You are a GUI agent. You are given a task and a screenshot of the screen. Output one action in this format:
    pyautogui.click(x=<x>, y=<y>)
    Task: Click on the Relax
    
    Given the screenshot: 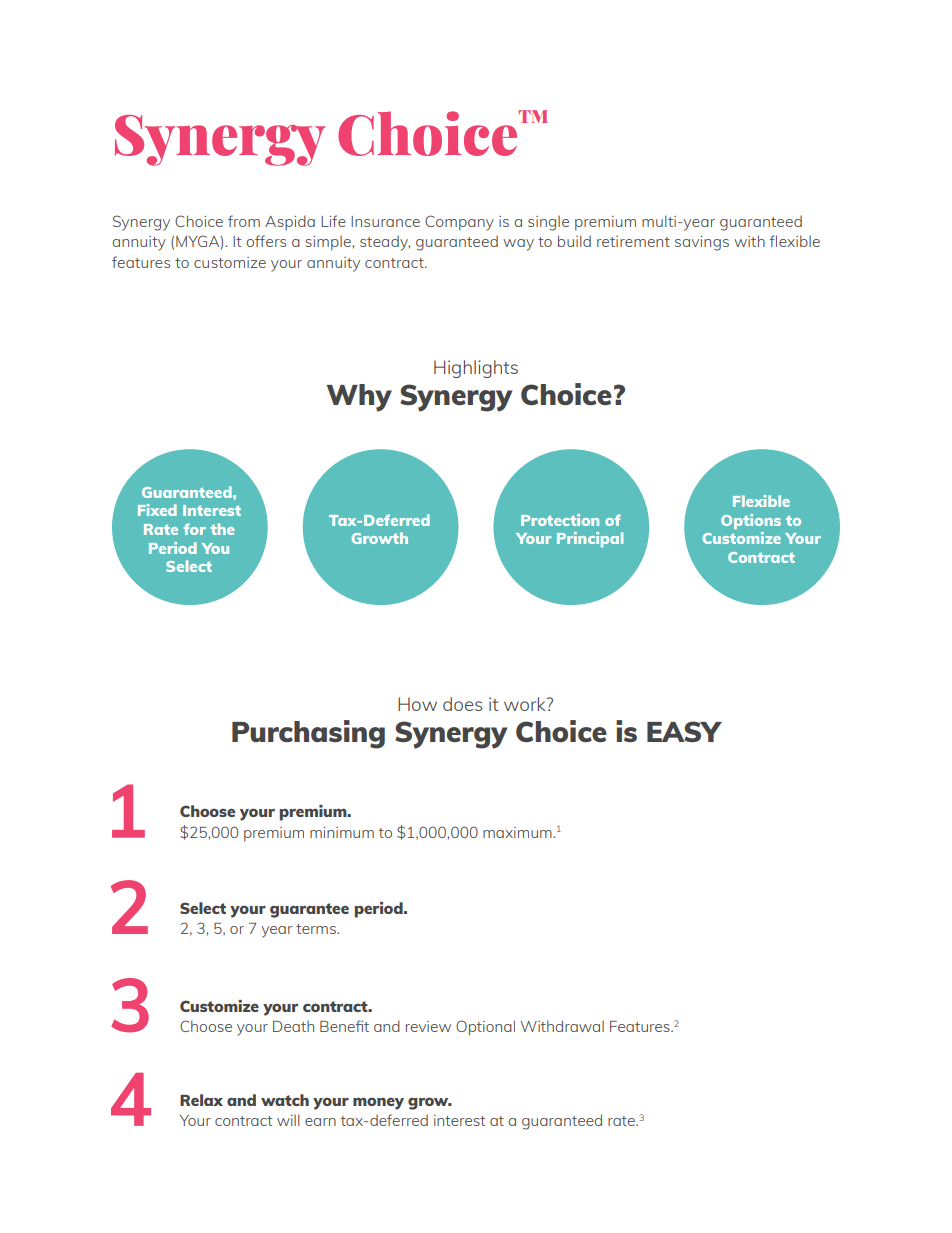 What is the action you would take?
    pyautogui.click(x=201, y=1100)
